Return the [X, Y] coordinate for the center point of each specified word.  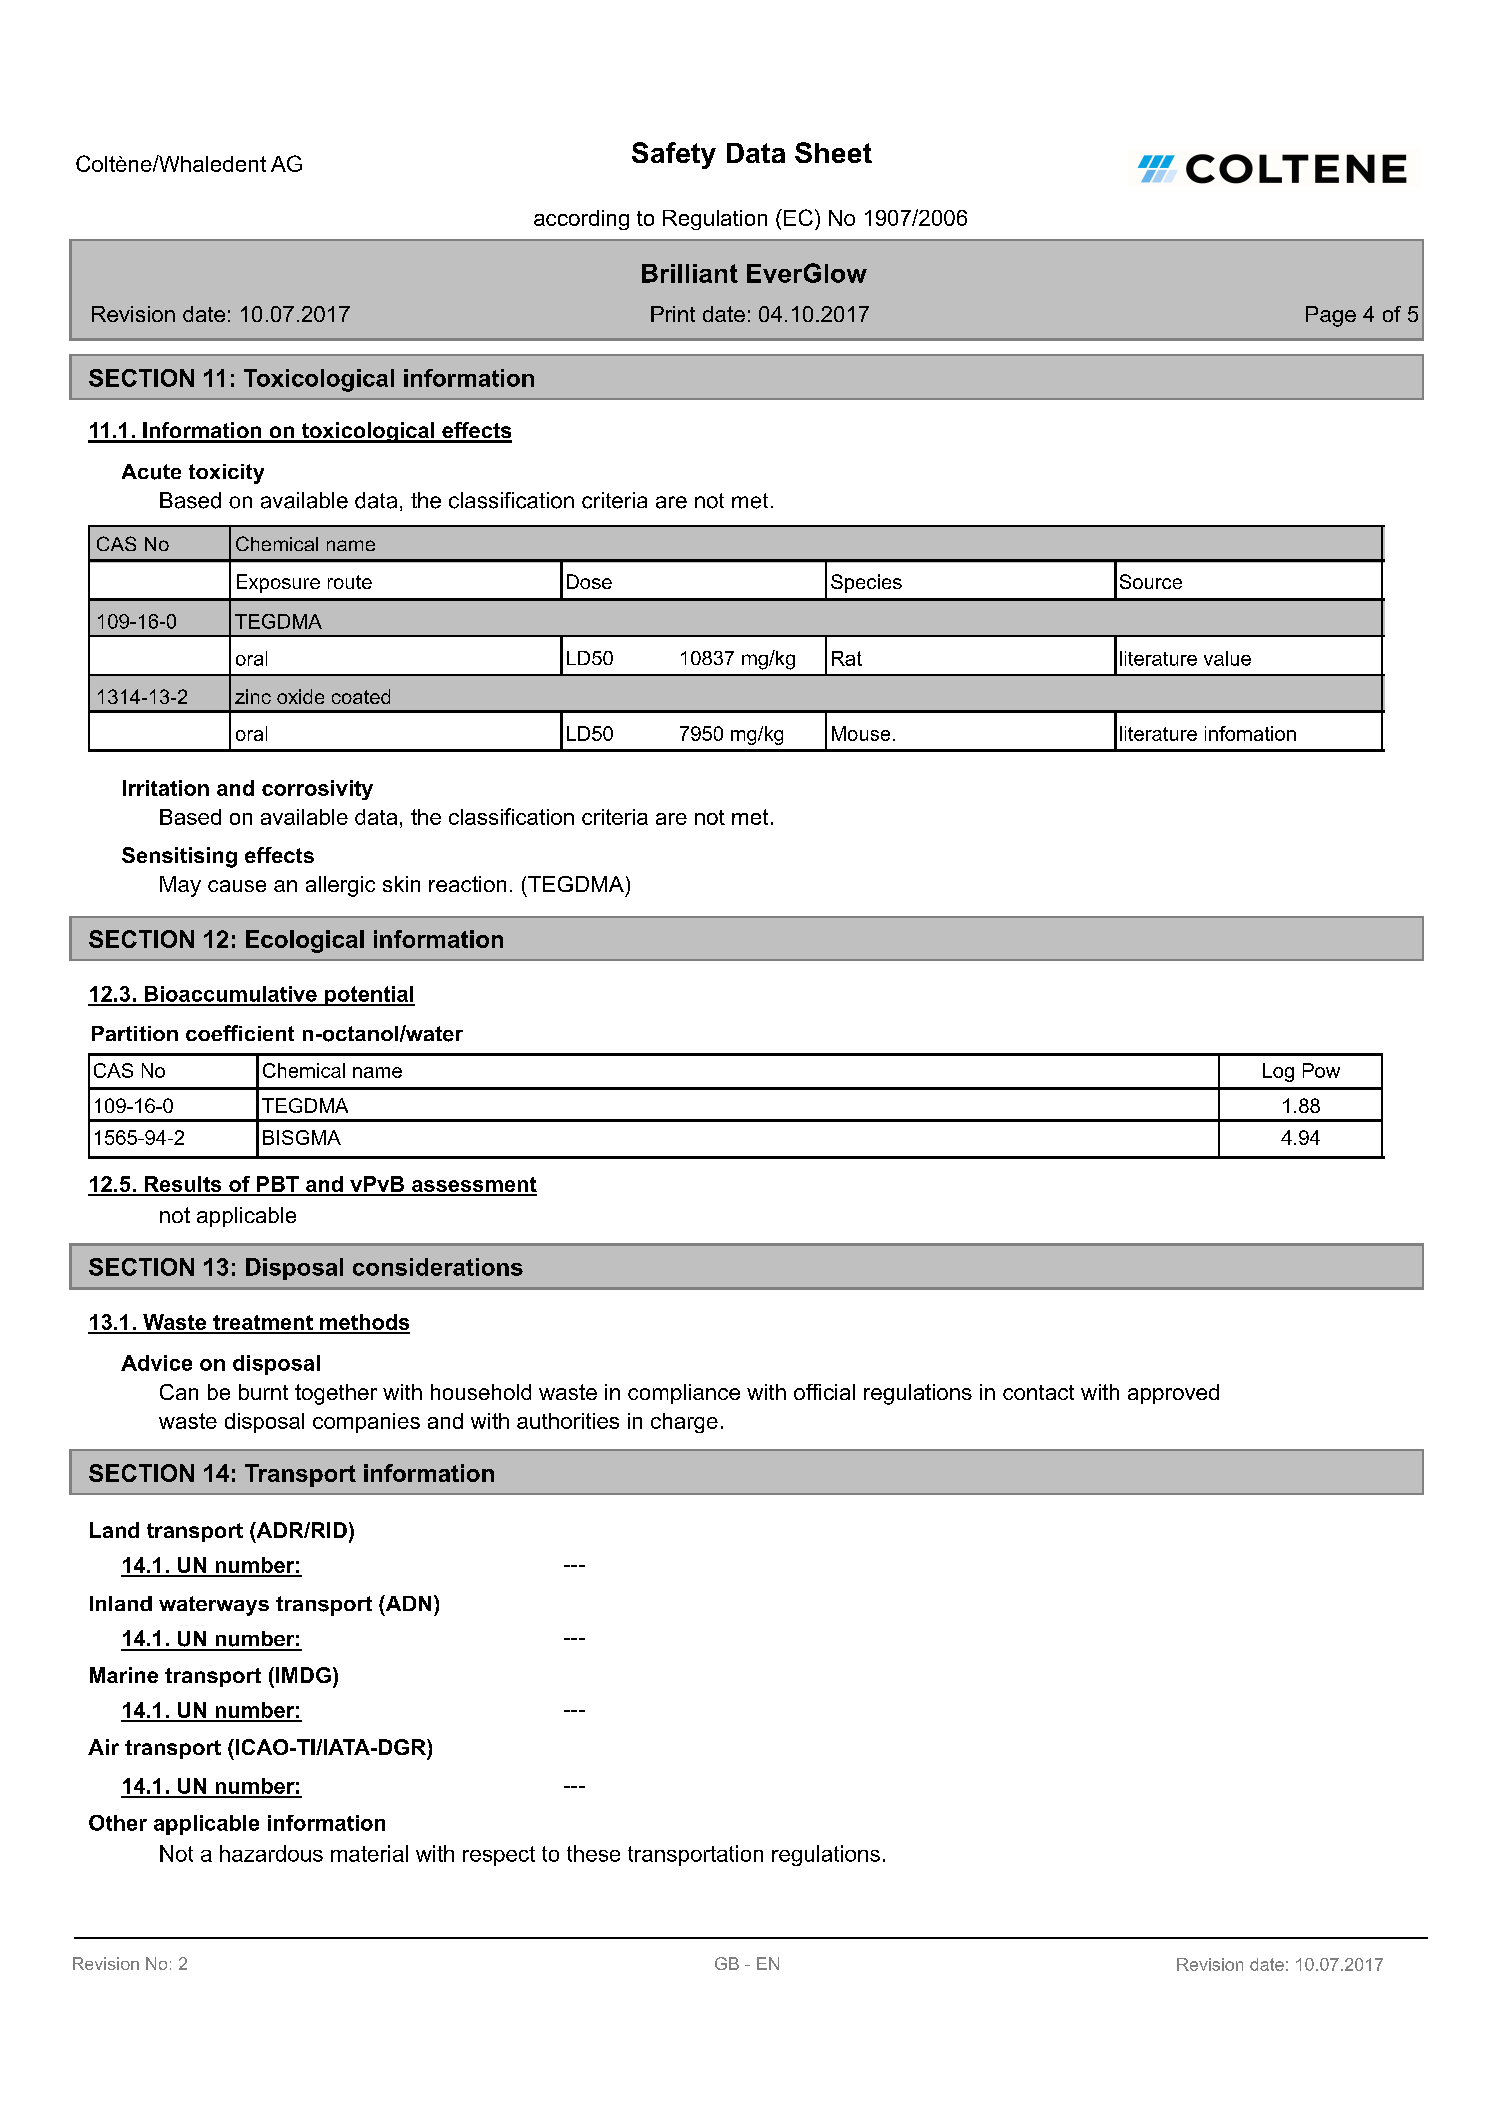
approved [1173, 1394]
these [593, 1853]
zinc [253, 696]
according [581, 220]
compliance [684, 1394]
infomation [1250, 733]
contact [1038, 1392]
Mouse [861, 733]
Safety [674, 155]
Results [183, 1185]
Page [1331, 316]
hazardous [271, 1853]
